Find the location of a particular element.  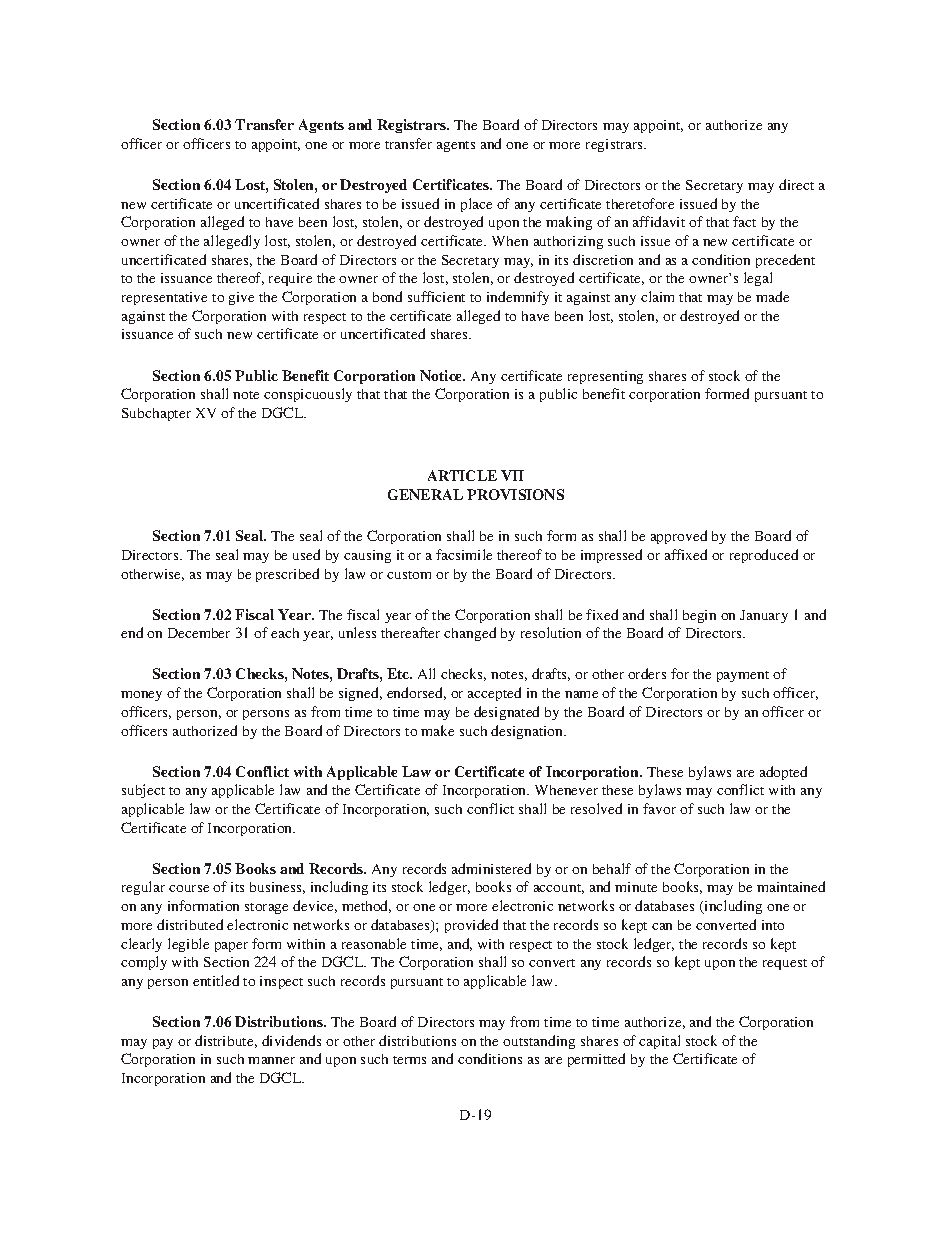

manner is located at coordinates (271, 1060).
